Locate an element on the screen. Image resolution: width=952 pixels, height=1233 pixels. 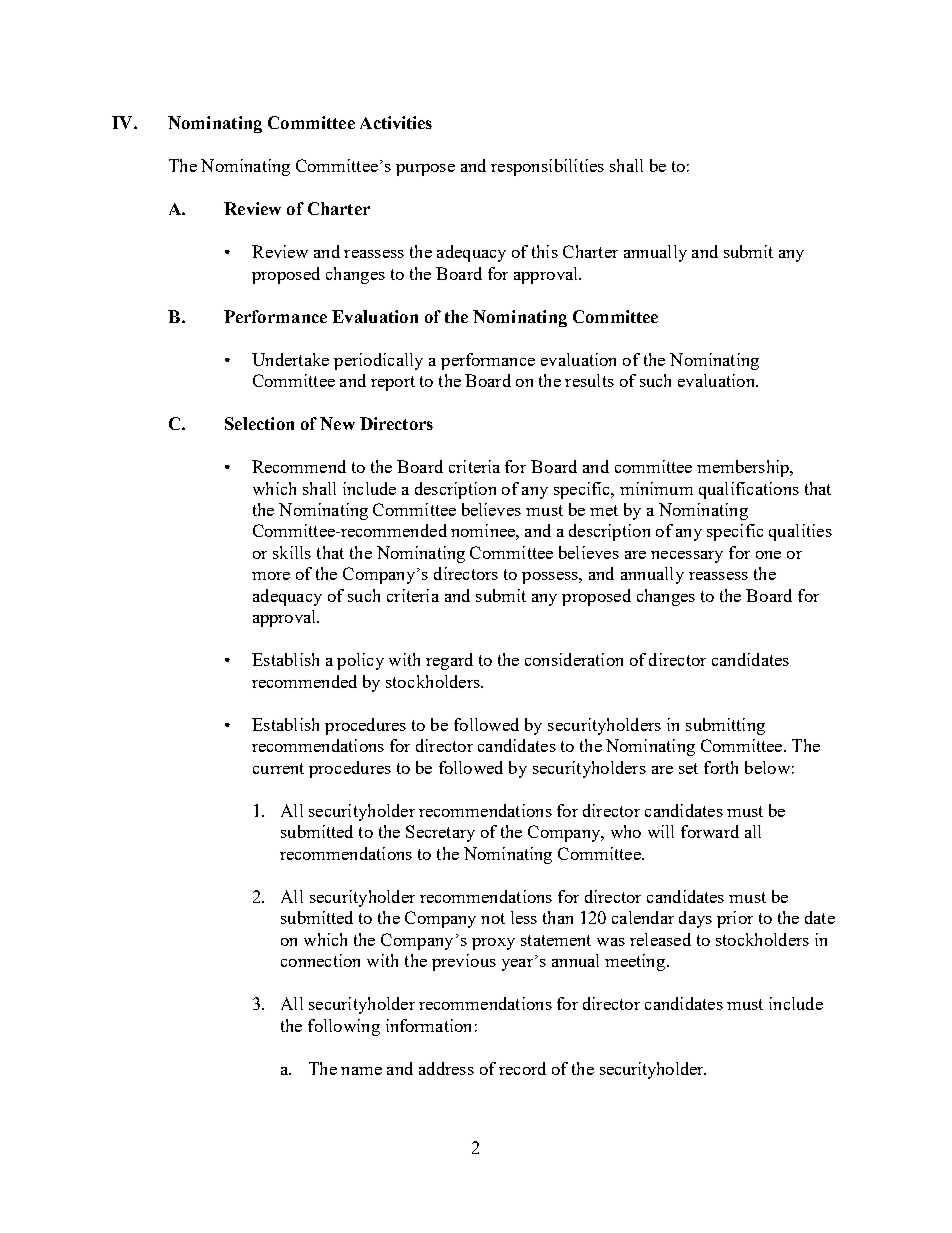
following is located at coordinates (344, 1027).
